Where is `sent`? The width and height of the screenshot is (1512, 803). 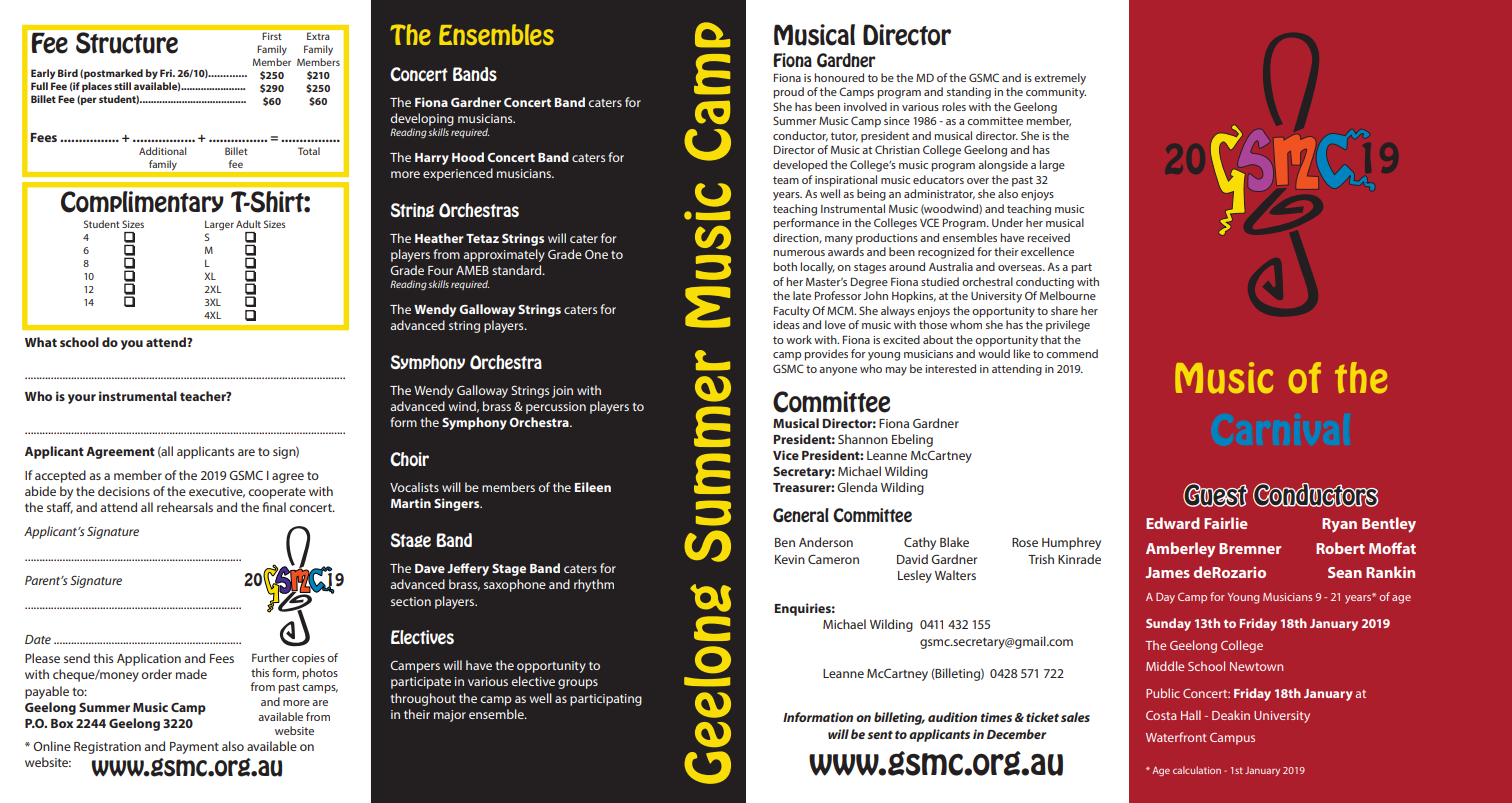
sent is located at coordinates (880, 735).
